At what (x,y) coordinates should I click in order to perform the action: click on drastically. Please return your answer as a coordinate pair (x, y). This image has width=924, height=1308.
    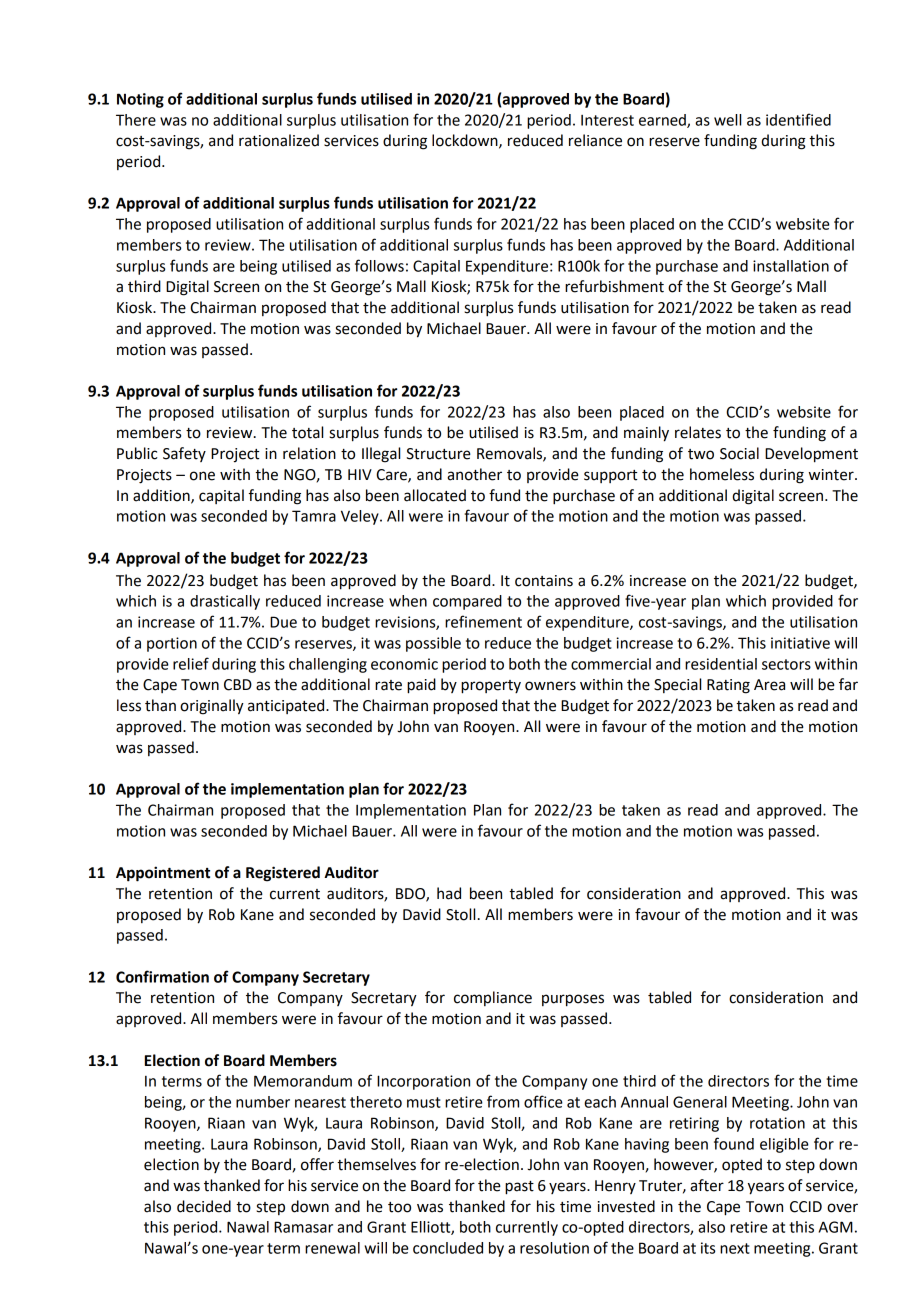
    Looking at the image, I should click on (225, 602).
